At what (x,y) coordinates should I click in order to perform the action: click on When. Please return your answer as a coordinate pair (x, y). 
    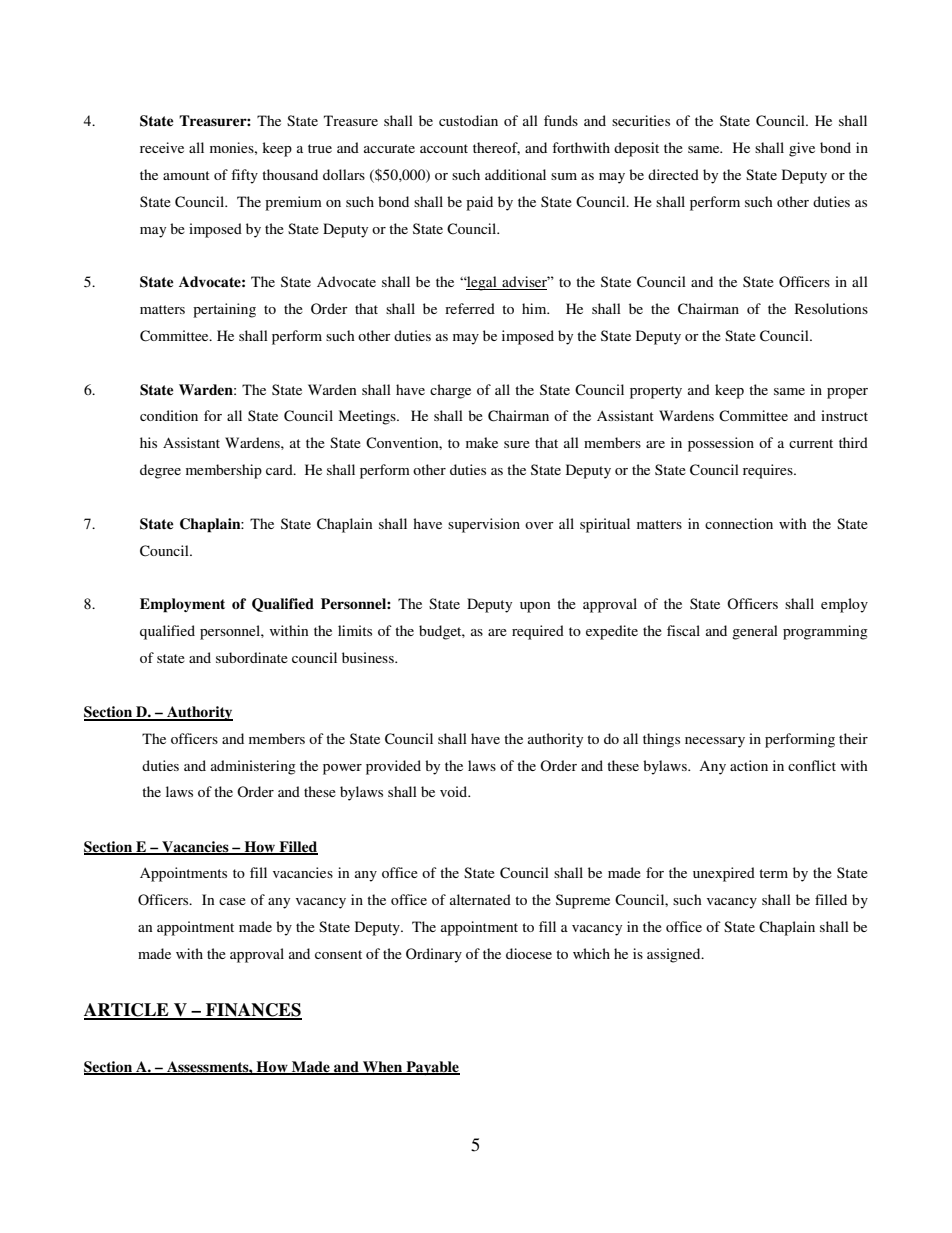
    Looking at the image, I should click on (383, 1067).
